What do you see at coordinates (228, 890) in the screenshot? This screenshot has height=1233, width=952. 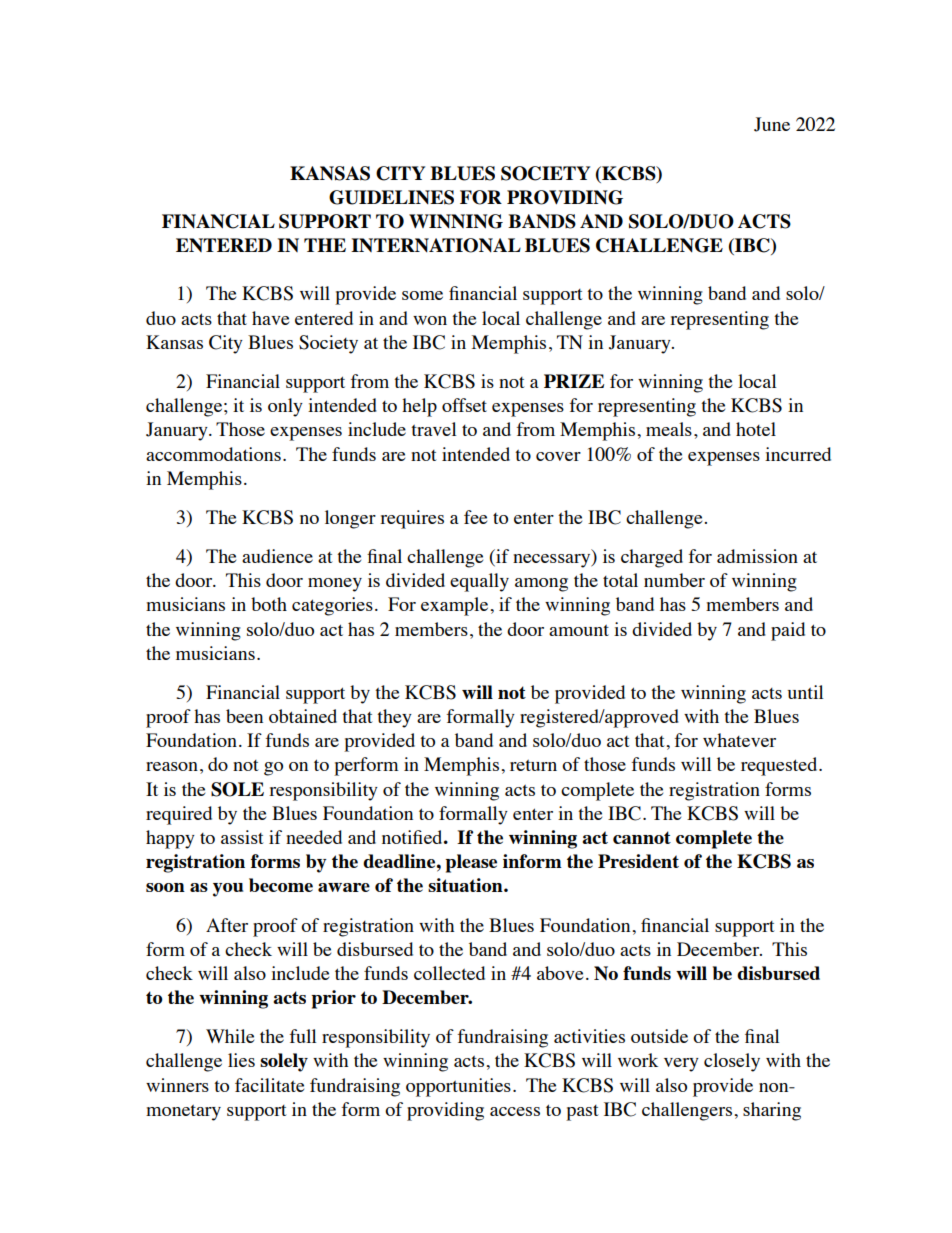 I see `you` at bounding box center [228, 890].
